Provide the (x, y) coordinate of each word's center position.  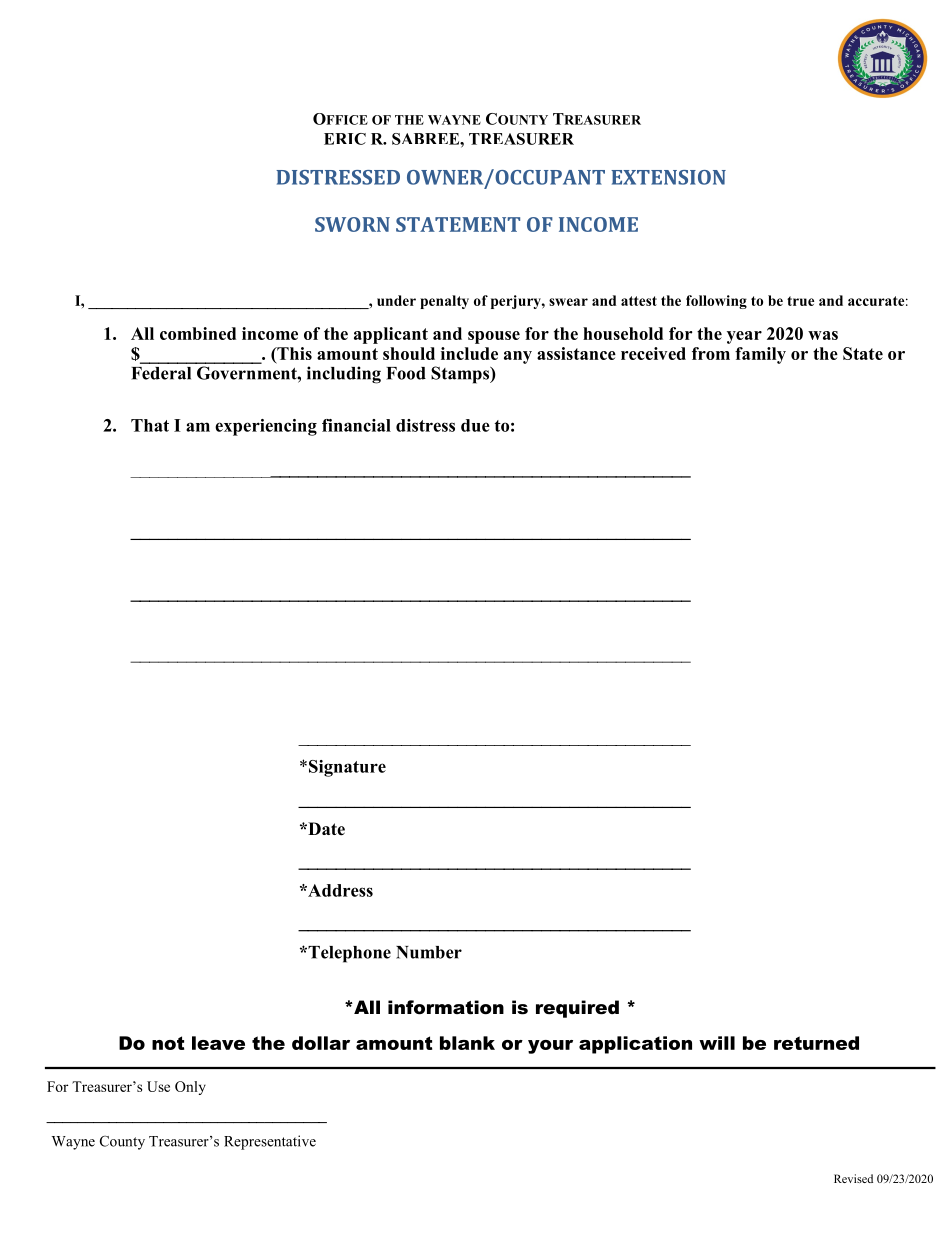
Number (429, 952)
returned (816, 1043)
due (475, 425)
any (518, 357)
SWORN (352, 224)
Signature (347, 768)
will (717, 1043)
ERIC (345, 139)
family (760, 355)
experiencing (266, 427)
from (711, 353)
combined (198, 333)
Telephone (348, 954)
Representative (270, 1142)
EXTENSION (668, 177)
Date (325, 829)
